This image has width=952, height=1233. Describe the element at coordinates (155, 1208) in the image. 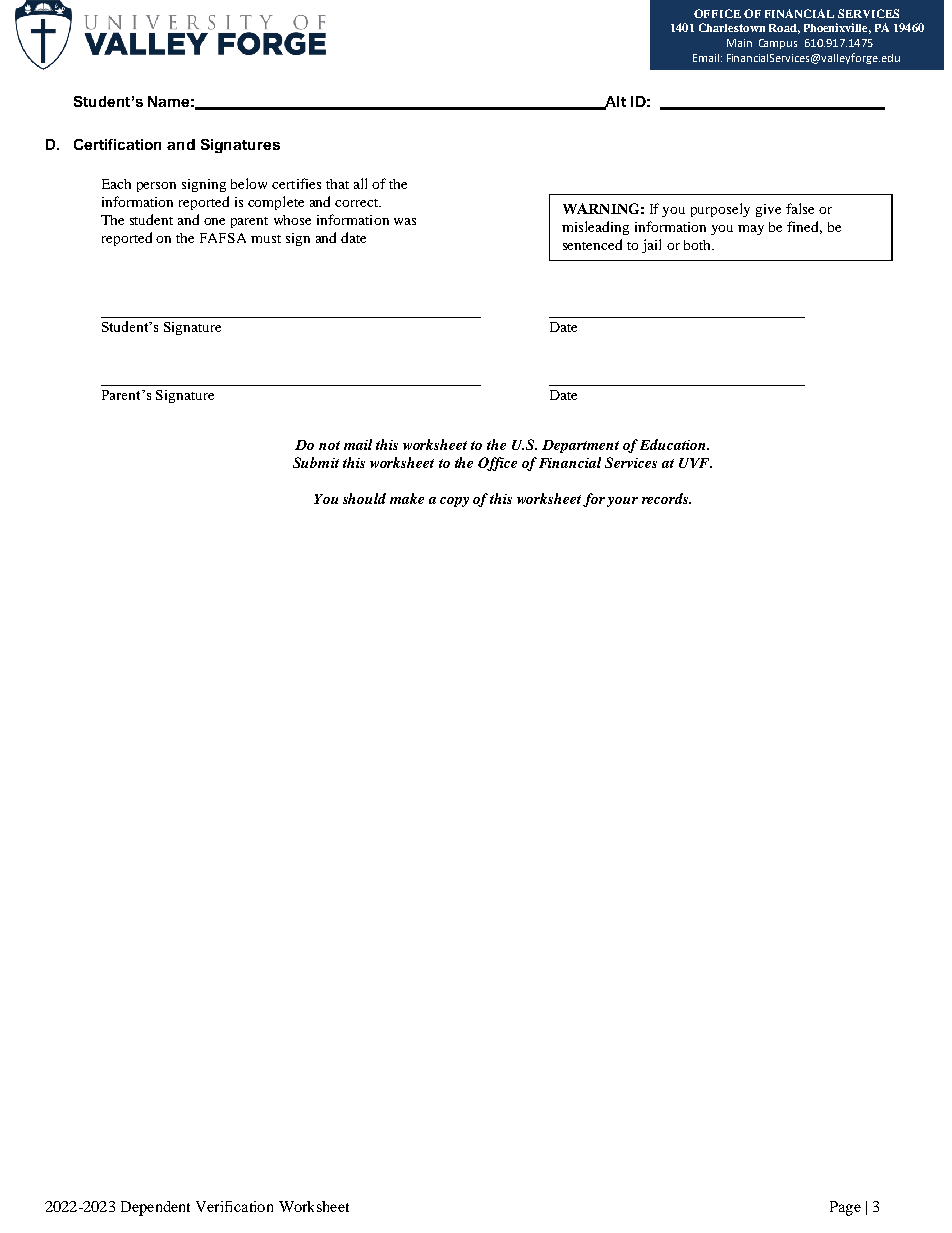

I see `Dependent` at that location.
